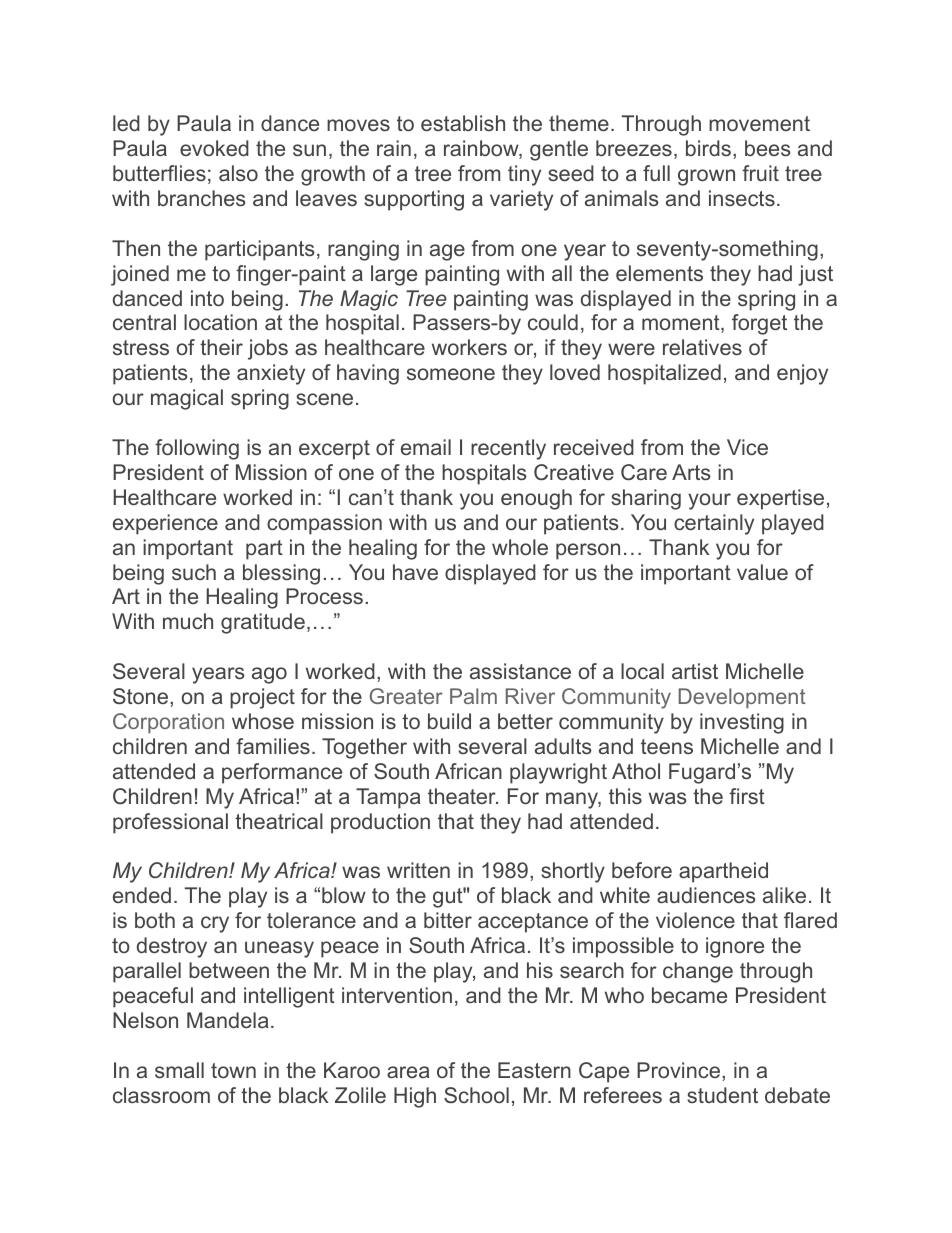 The height and width of the screenshot is (1233, 952). Describe the element at coordinates (463, 796) in the screenshot. I see `theater` at that location.
